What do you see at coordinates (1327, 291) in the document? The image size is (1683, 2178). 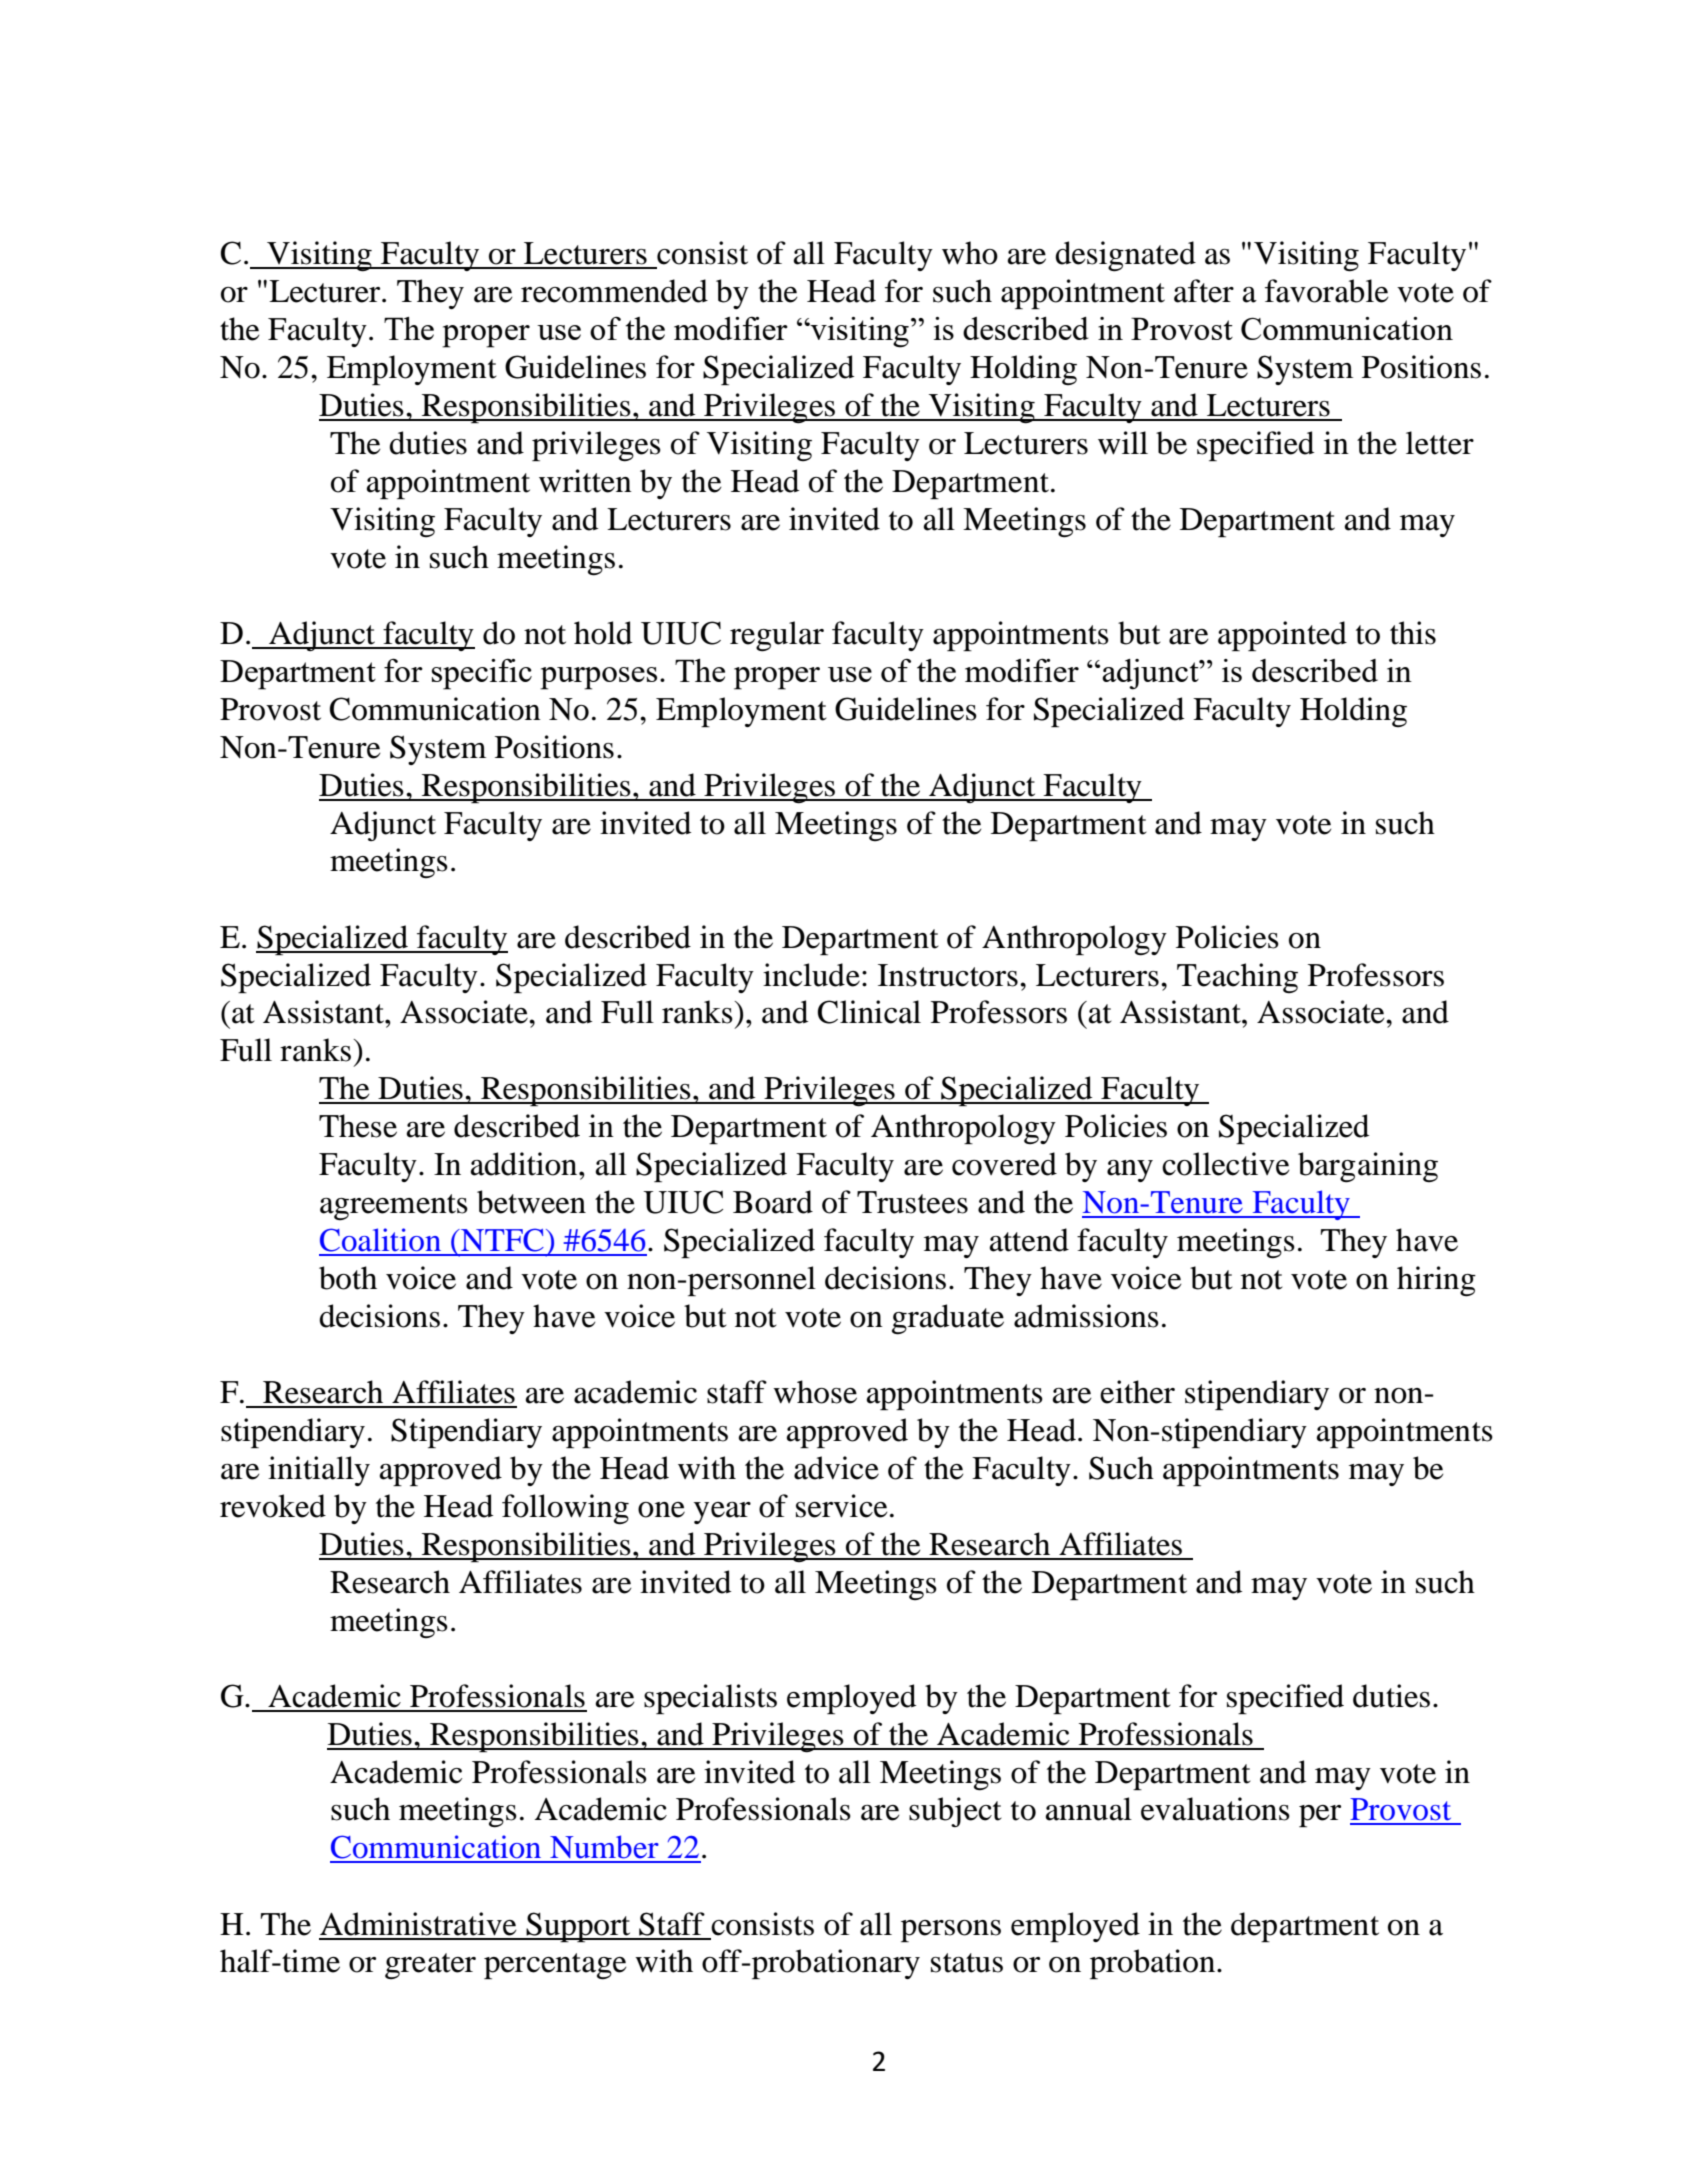 I see `favorable` at bounding box center [1327, 291].
